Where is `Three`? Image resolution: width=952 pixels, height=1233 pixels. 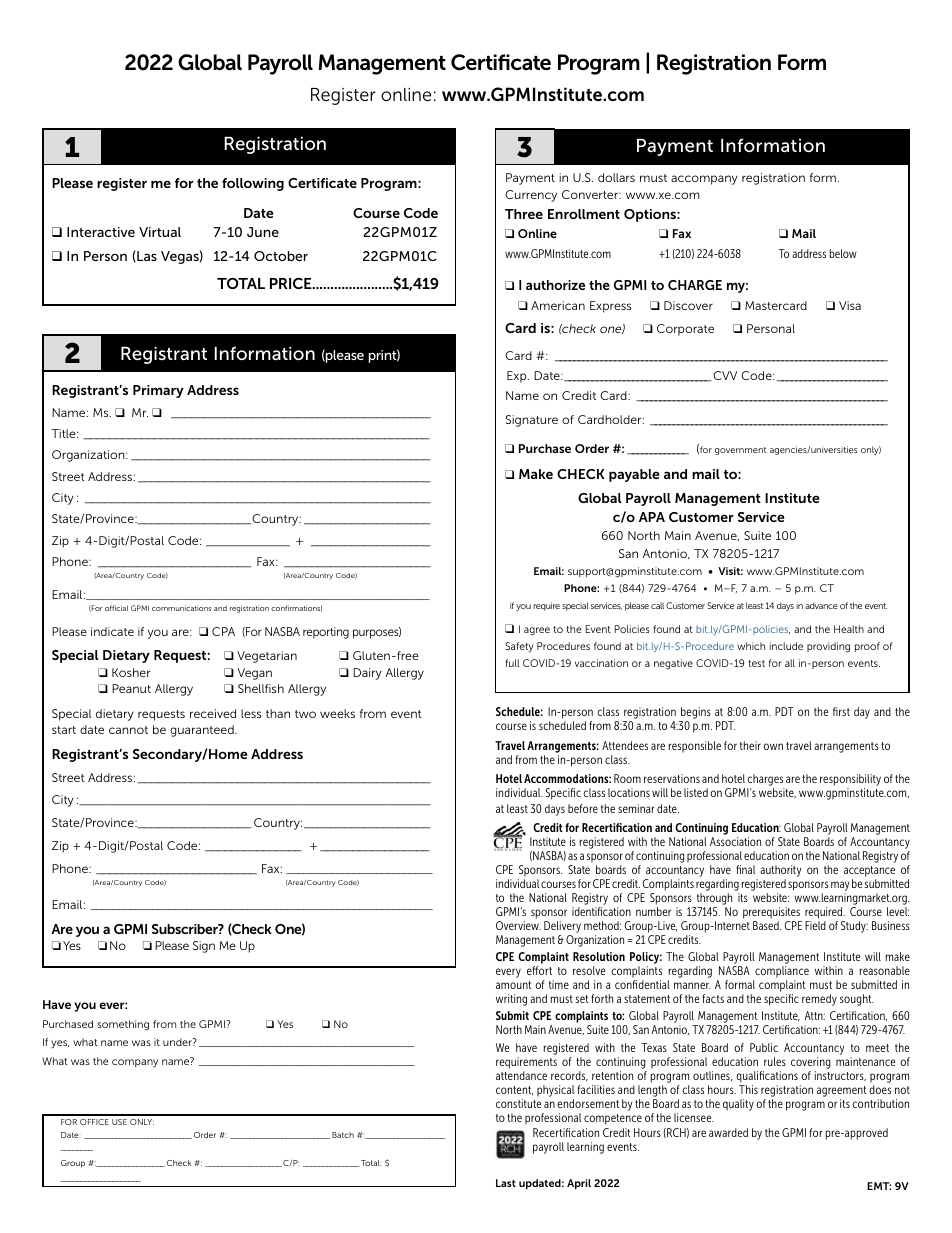 Three is located at coordinates (524, 214).
